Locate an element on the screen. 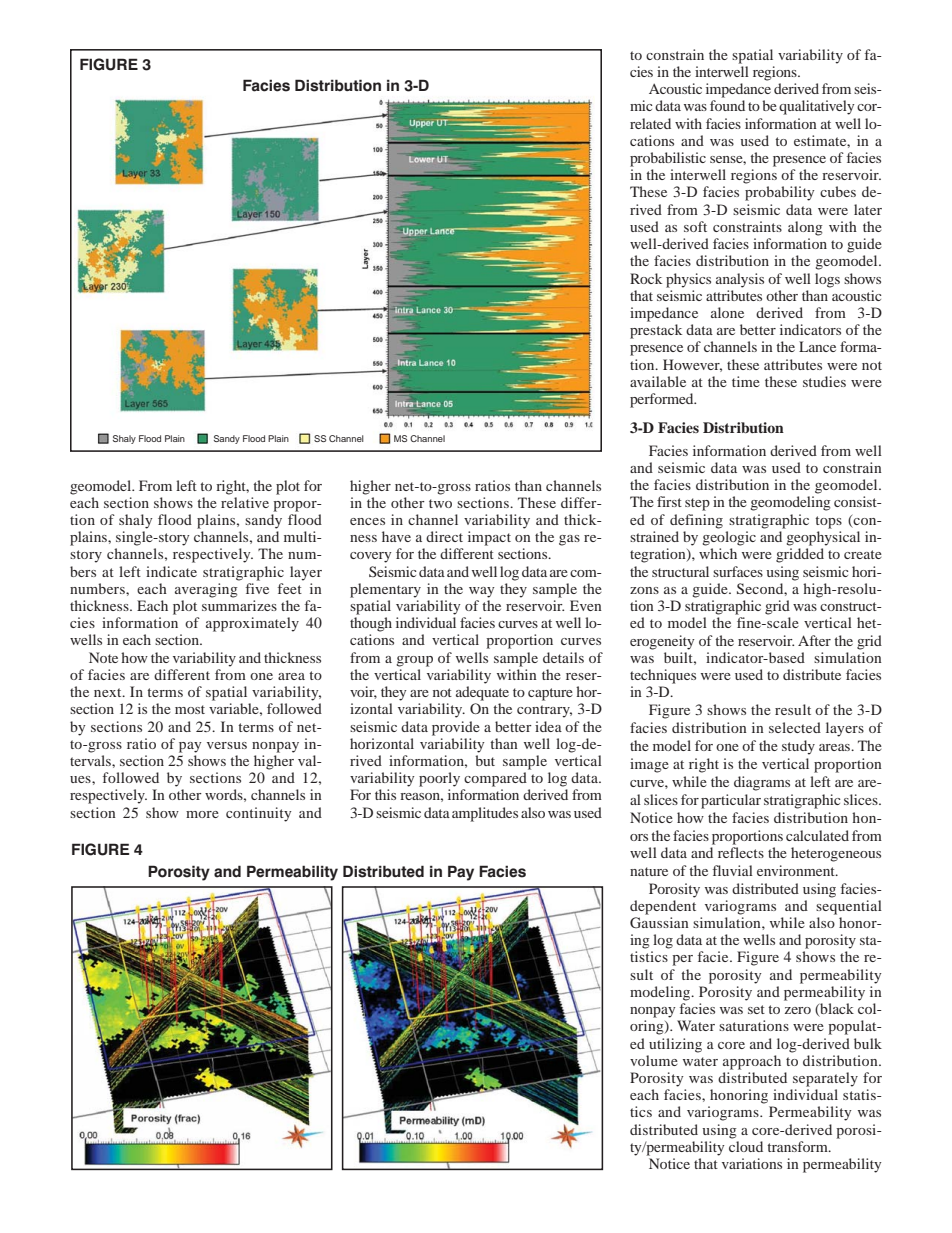 The width and height of the screenshot is (952, 1233). available is located at coordinates (658, 381).
